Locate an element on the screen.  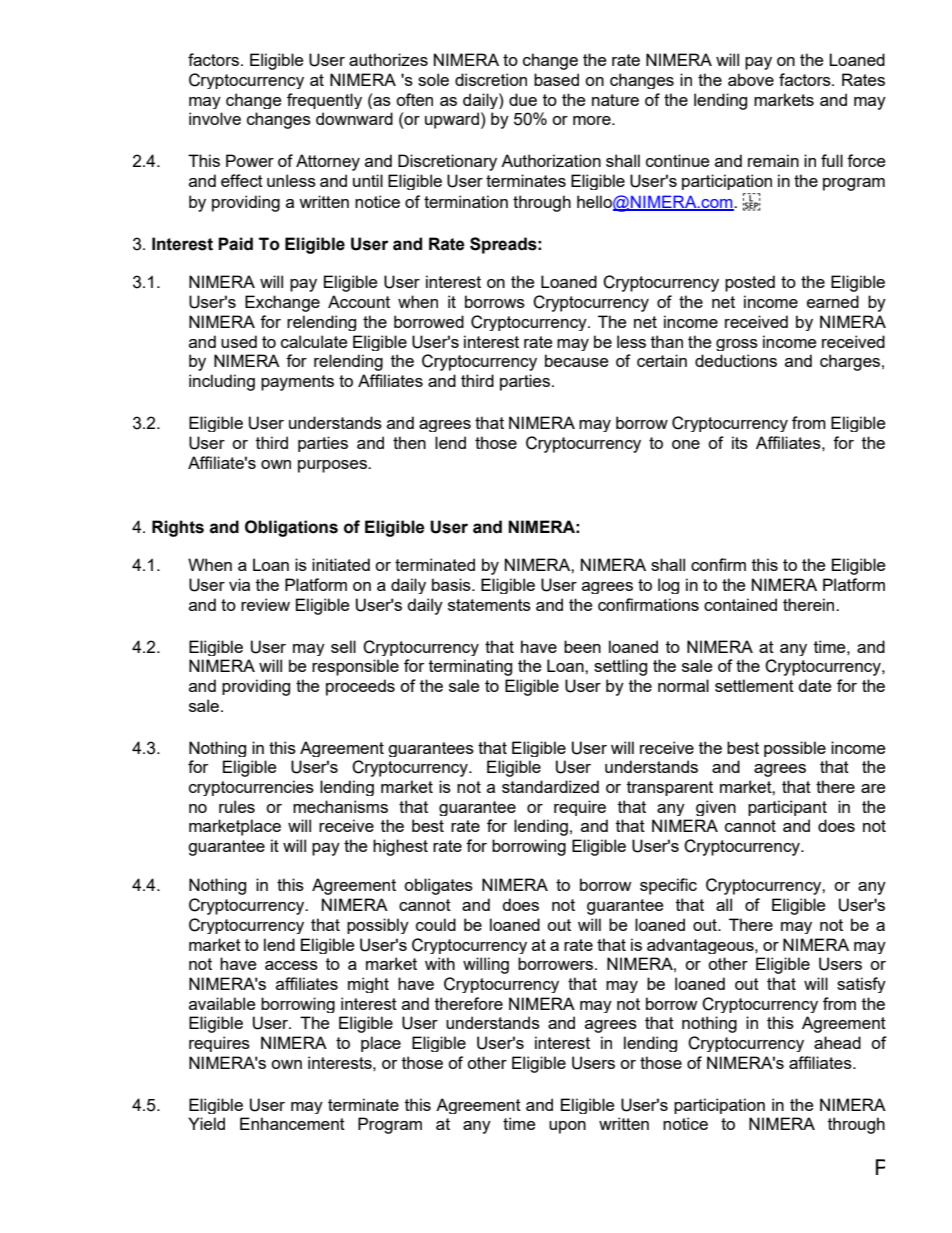
due is located at coordinates (523, 99).
